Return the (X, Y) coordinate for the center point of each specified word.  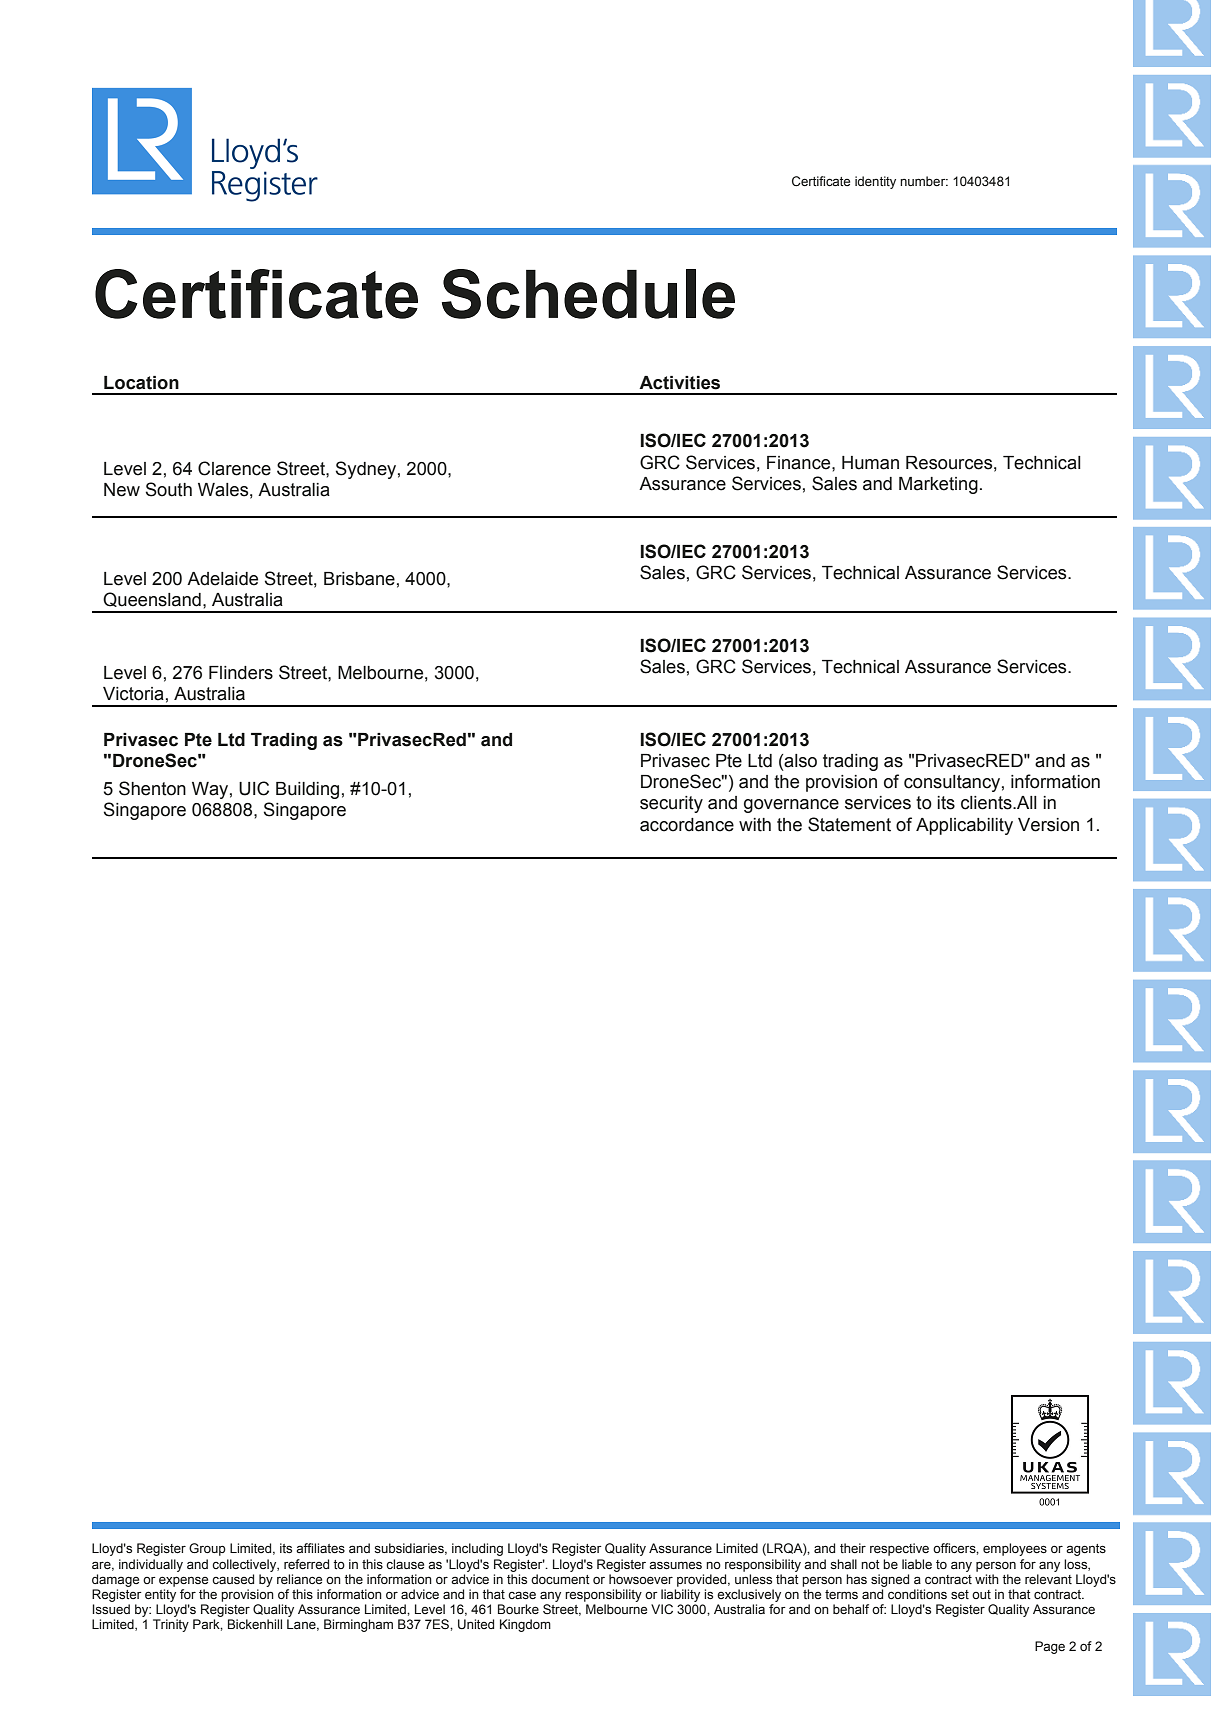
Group (207, 1549)
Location (141, 383)
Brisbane (359, 579)
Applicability (964, 826)
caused (233, 1579)
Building (307, 790)
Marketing (938, 485)
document (560, 1579)
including (477, 1549)
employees (1015, 1549)
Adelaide (222, 579)
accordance (687, 825)
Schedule (588, 294)
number (924, 181)
